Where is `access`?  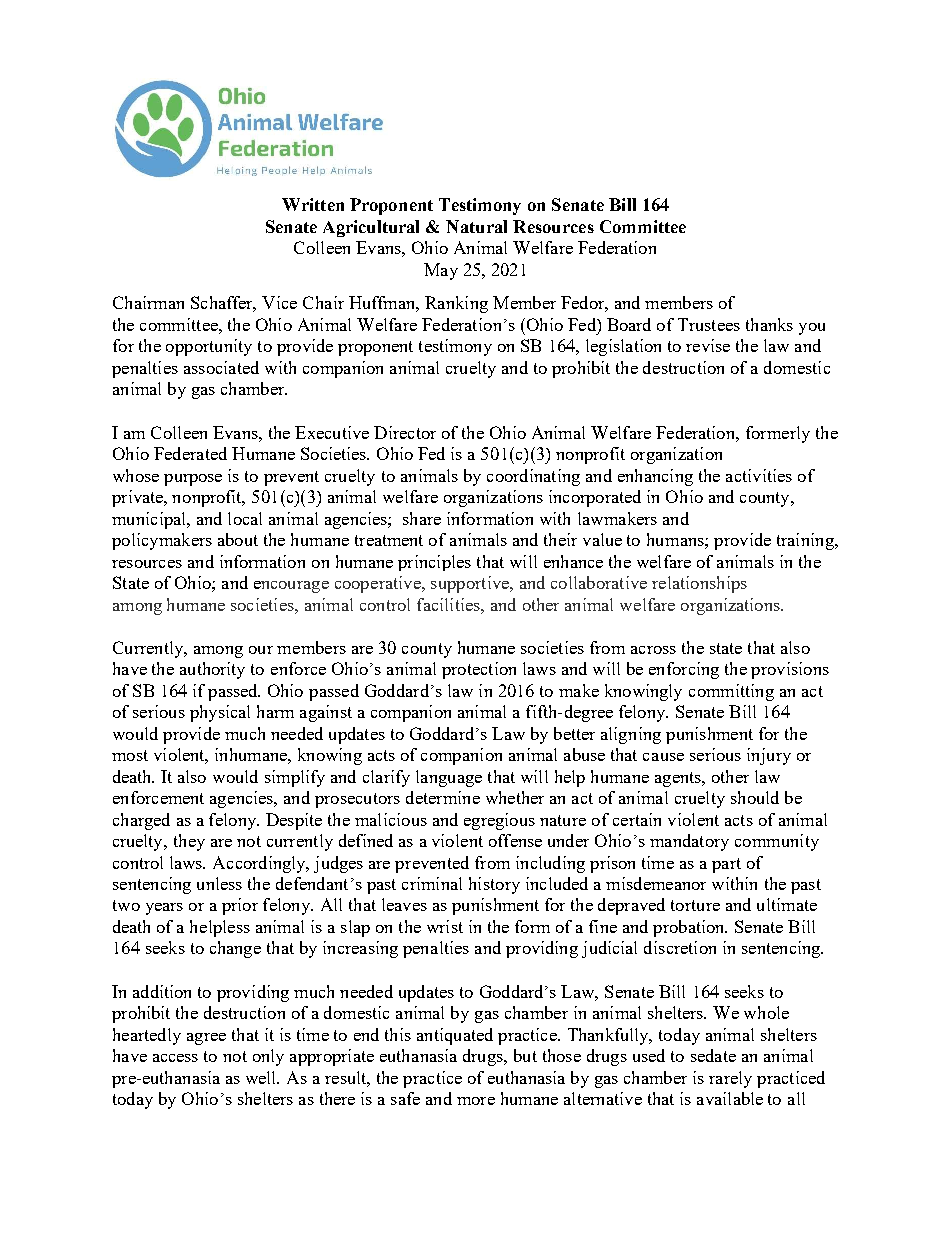 access is located at coordinates (175, 1058).
